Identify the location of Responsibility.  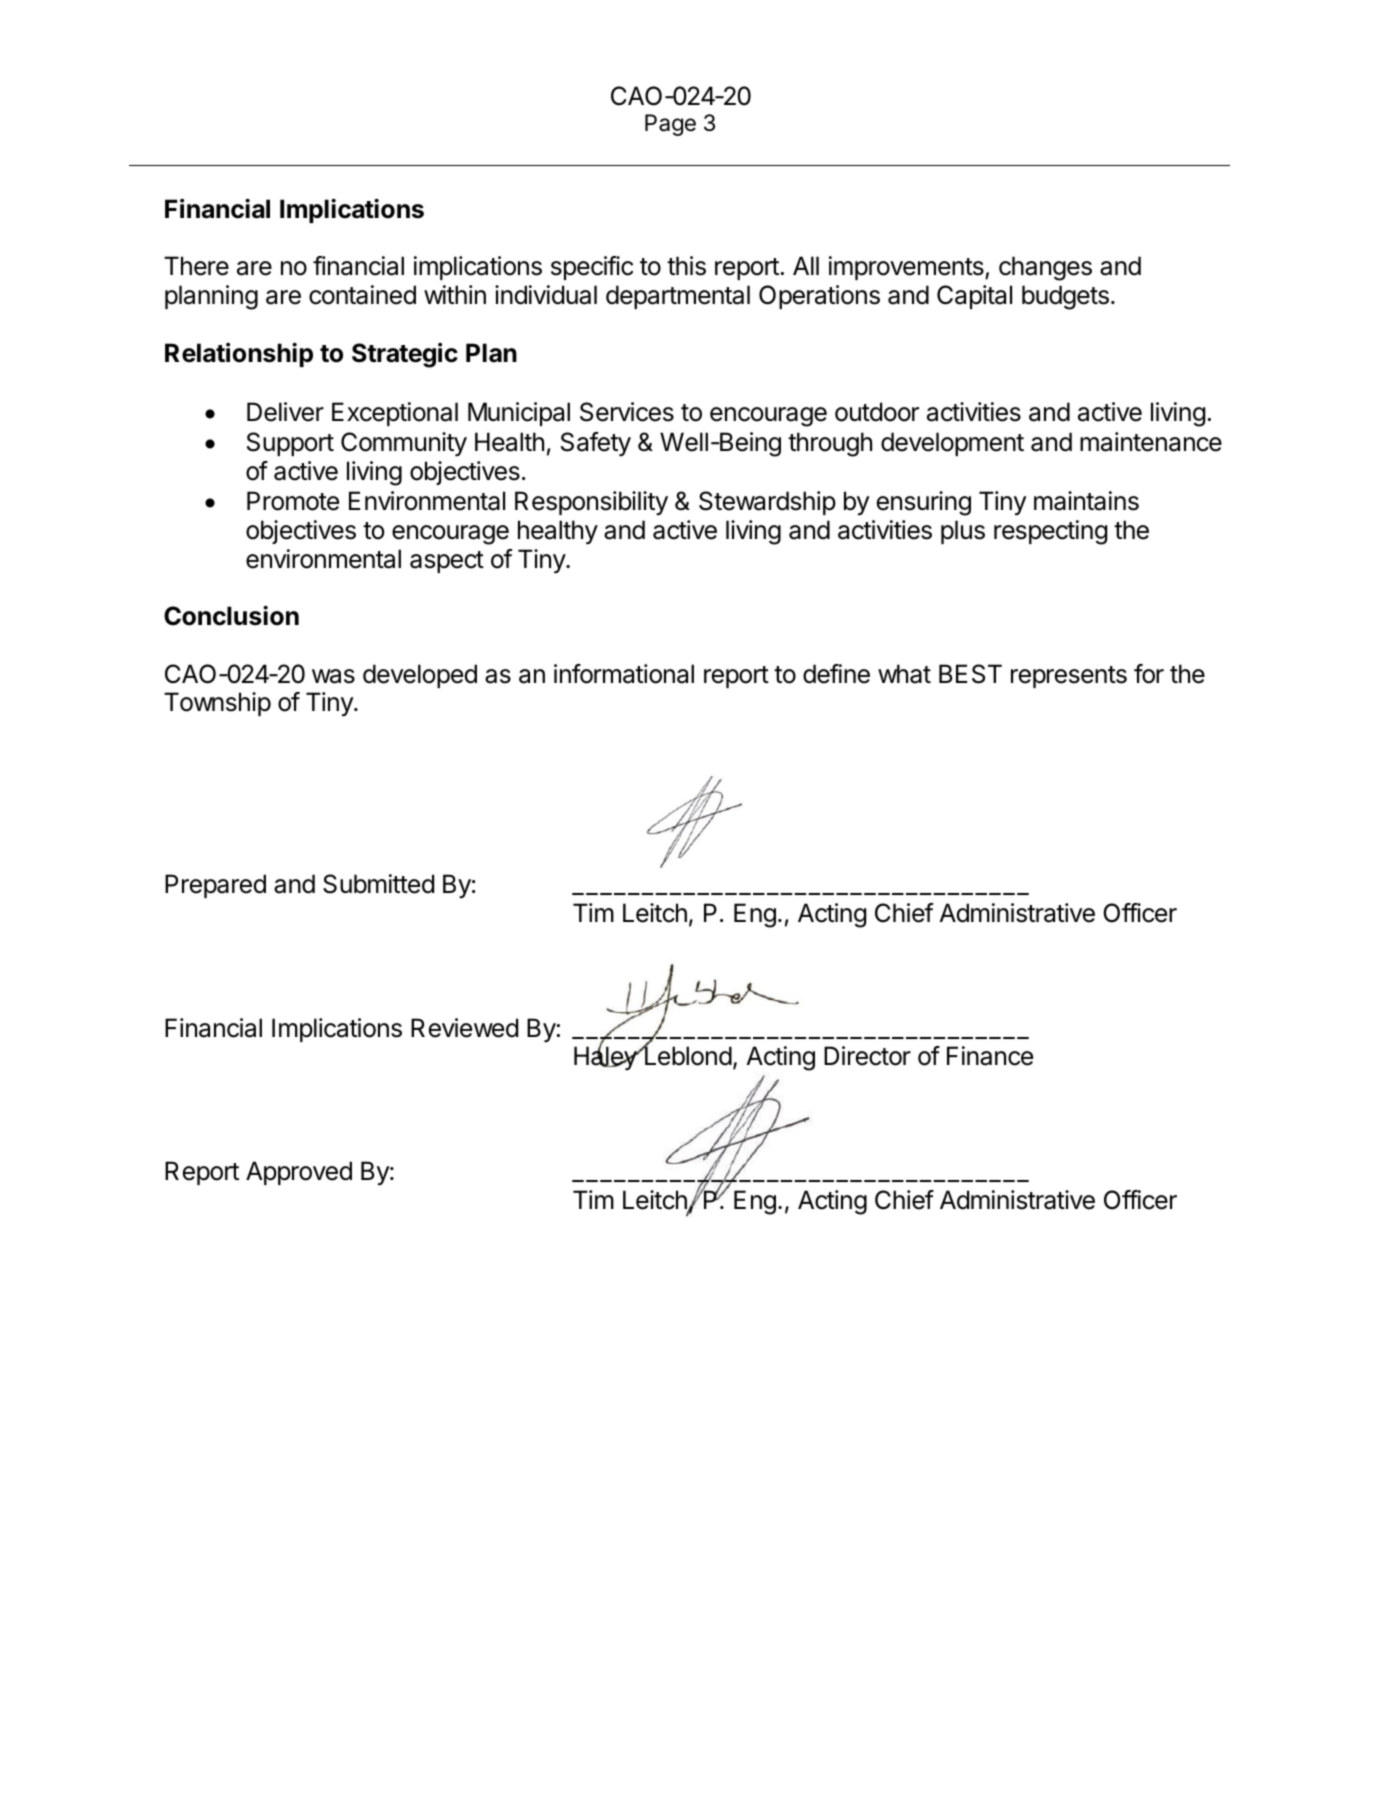
(591, 503).
